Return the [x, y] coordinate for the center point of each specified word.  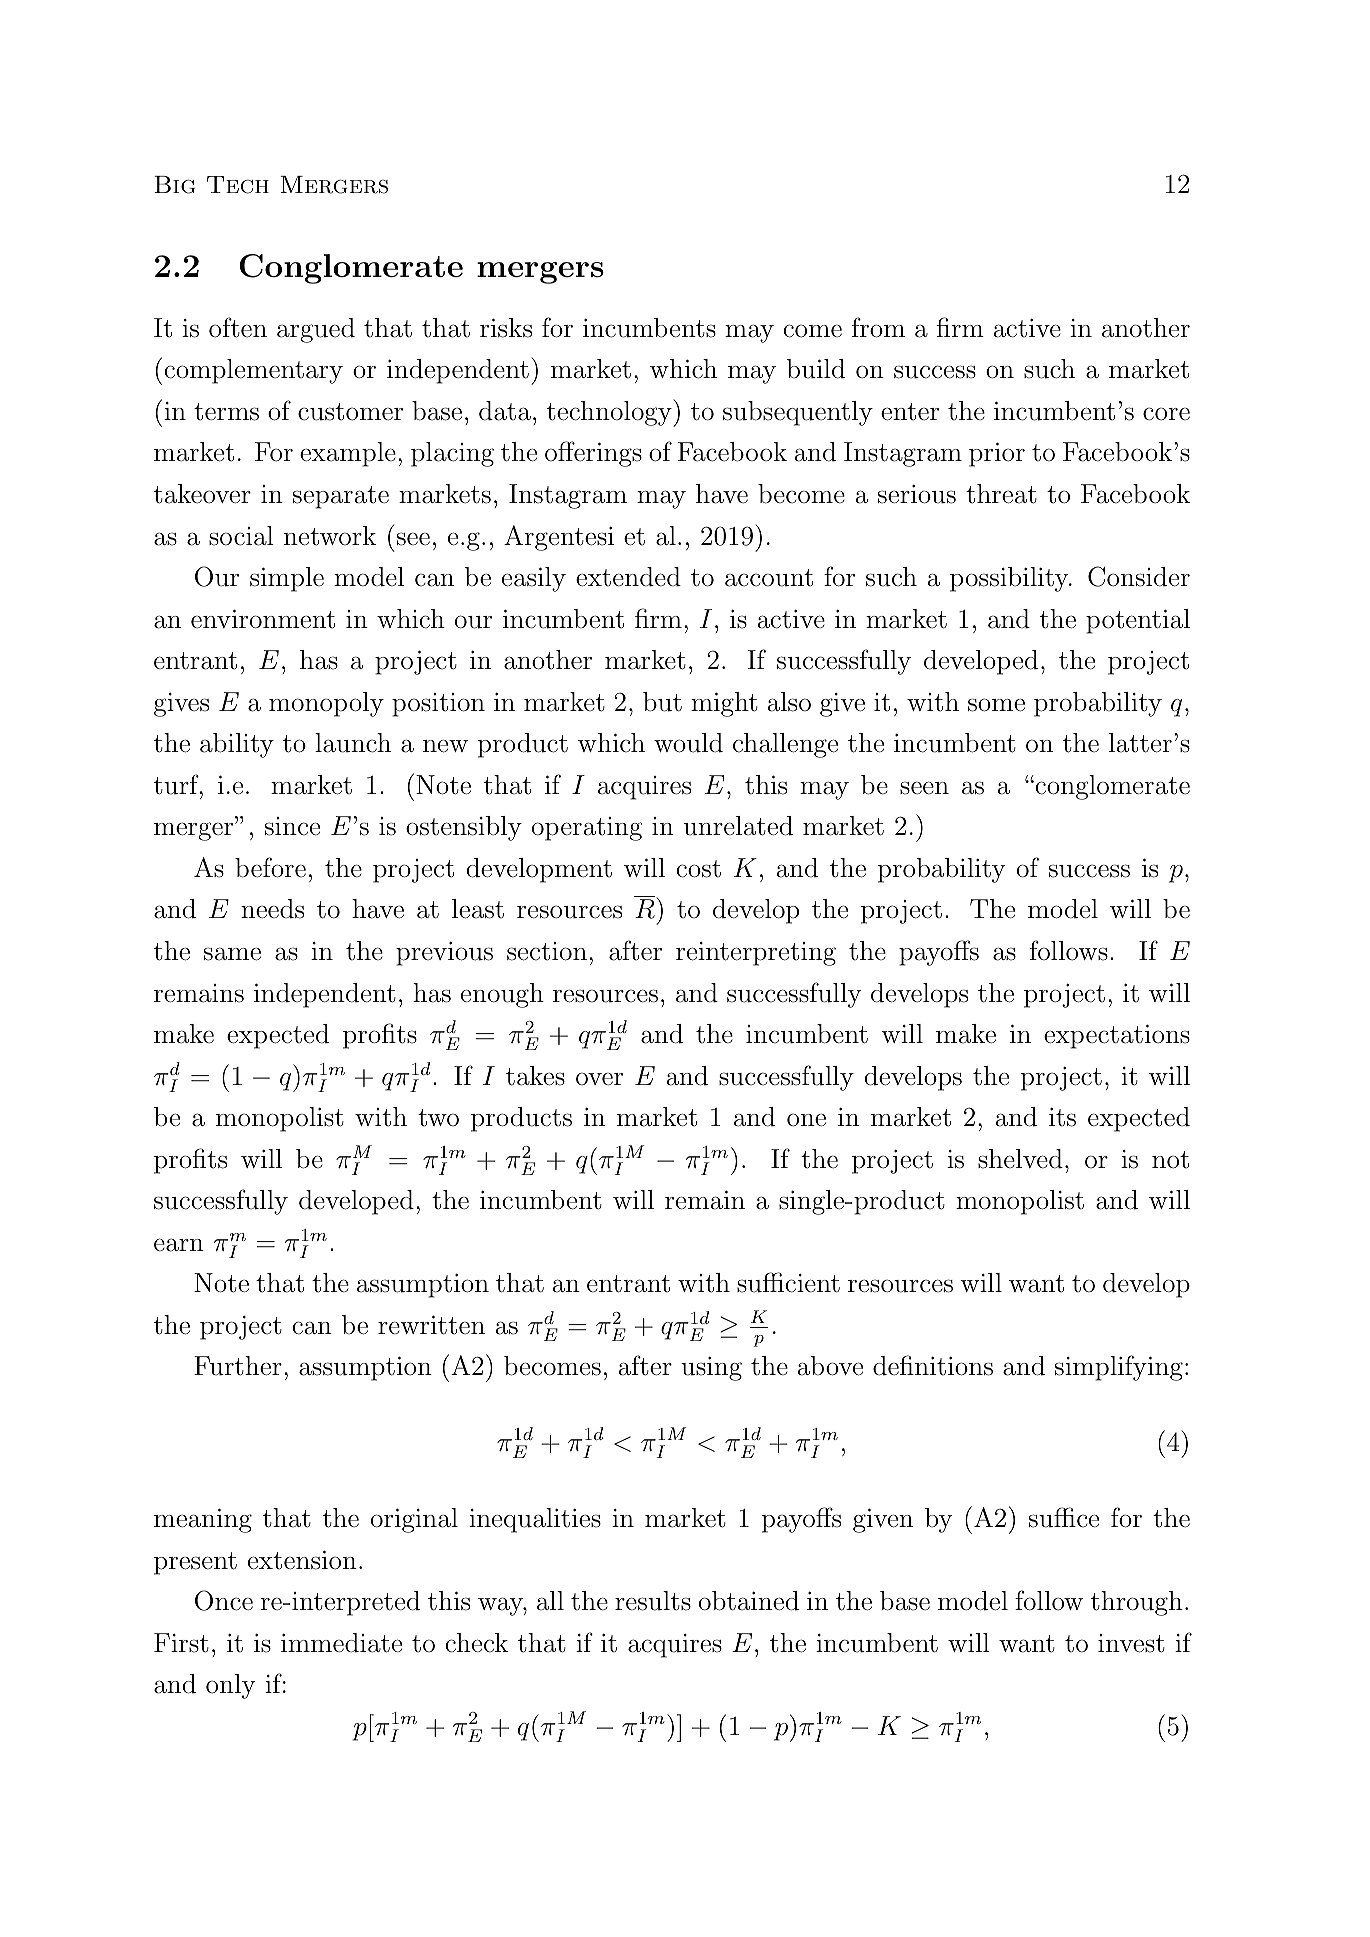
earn [179, 1245]
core [1166, 414]
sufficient [788, 1282]
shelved [1020, 1159]
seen [924, 788]
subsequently [798, 413]
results [653, 1601]
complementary [253, 371]
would [688, 743]
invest [1131, 1643]
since [292, 826]
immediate [341, 1643]
